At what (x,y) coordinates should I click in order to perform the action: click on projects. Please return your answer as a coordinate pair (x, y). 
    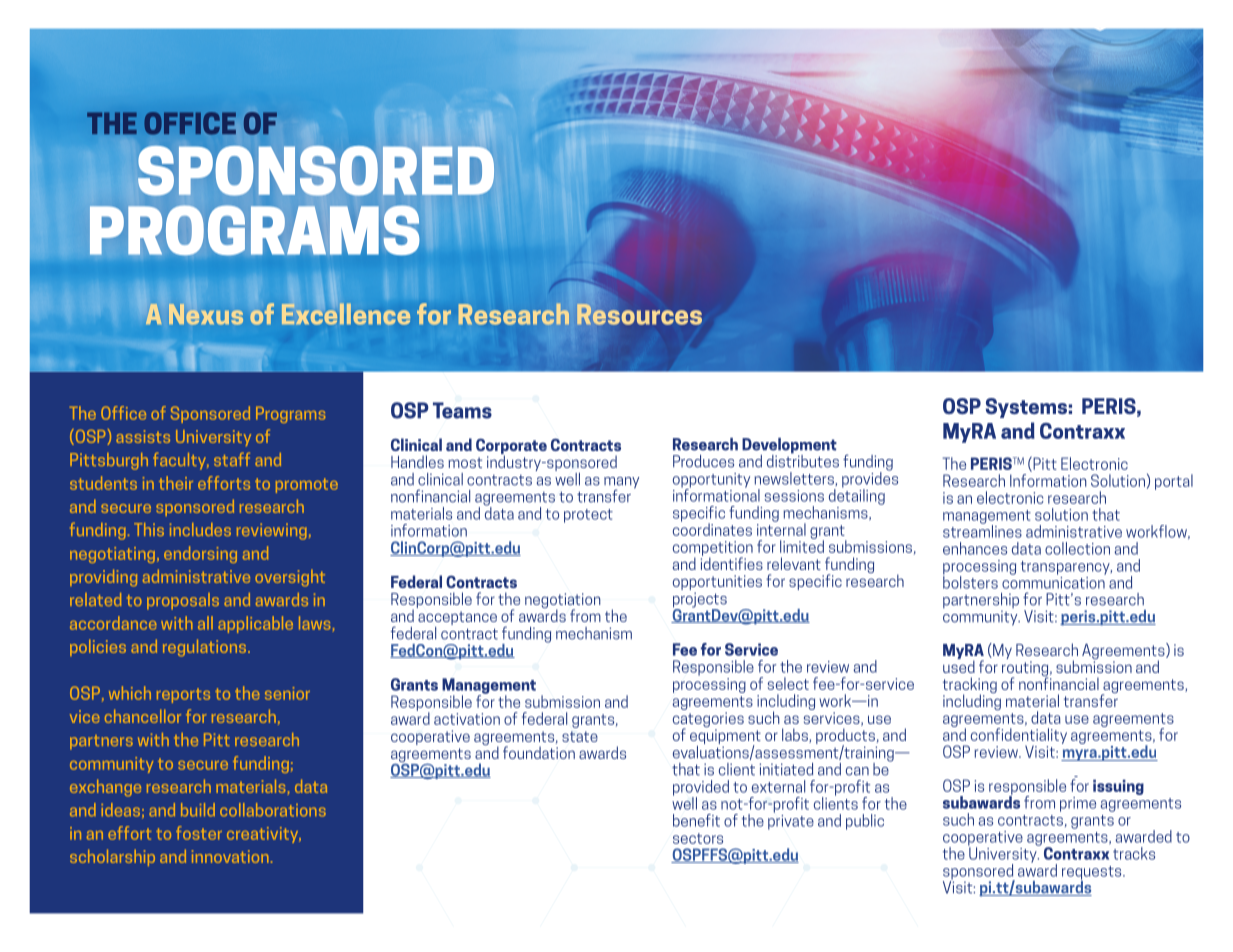
    Looking at the image, I should click on (700, 601).
